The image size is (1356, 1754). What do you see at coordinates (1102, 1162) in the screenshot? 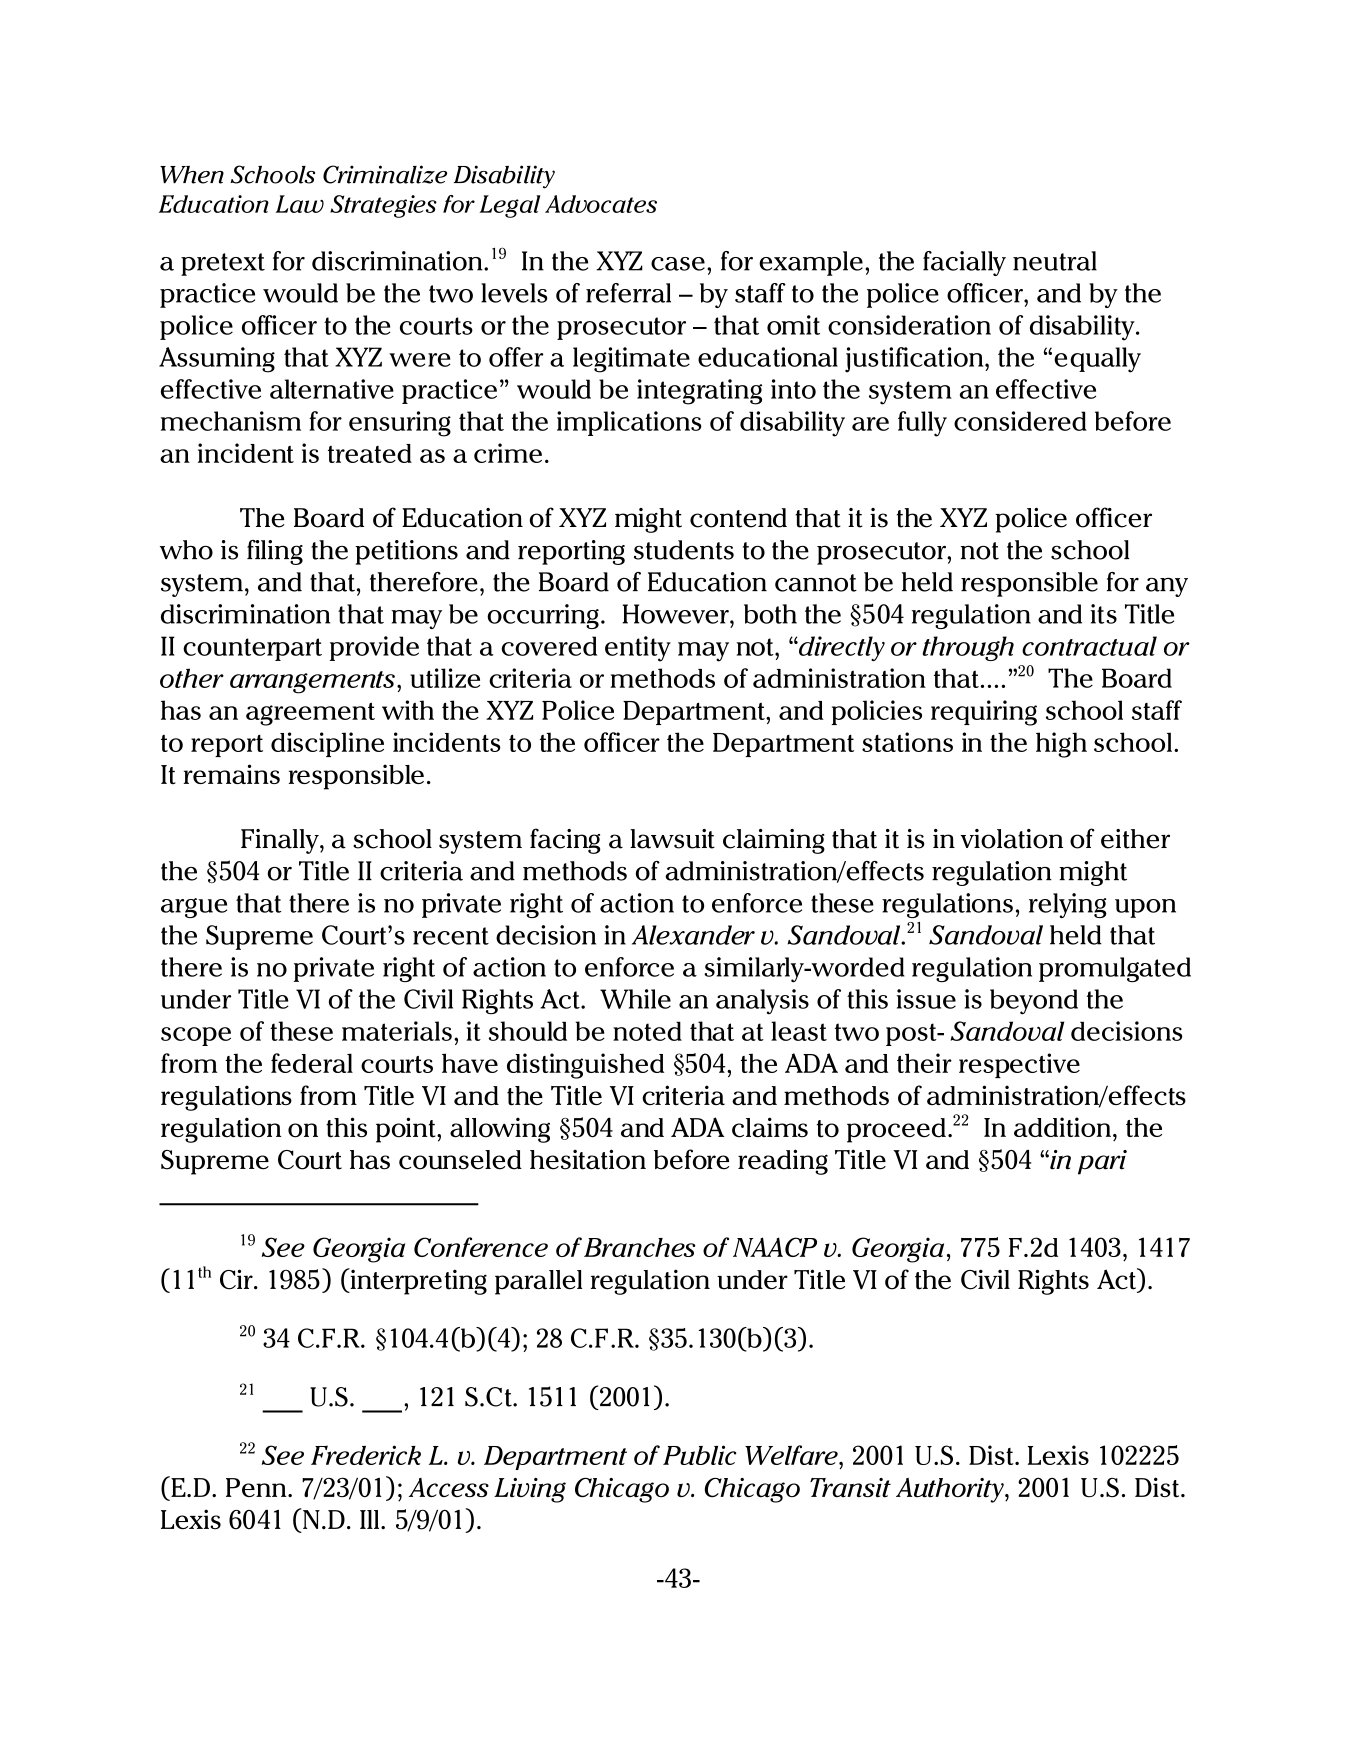
I see `pari` at bounding box center [1102, 1162].
